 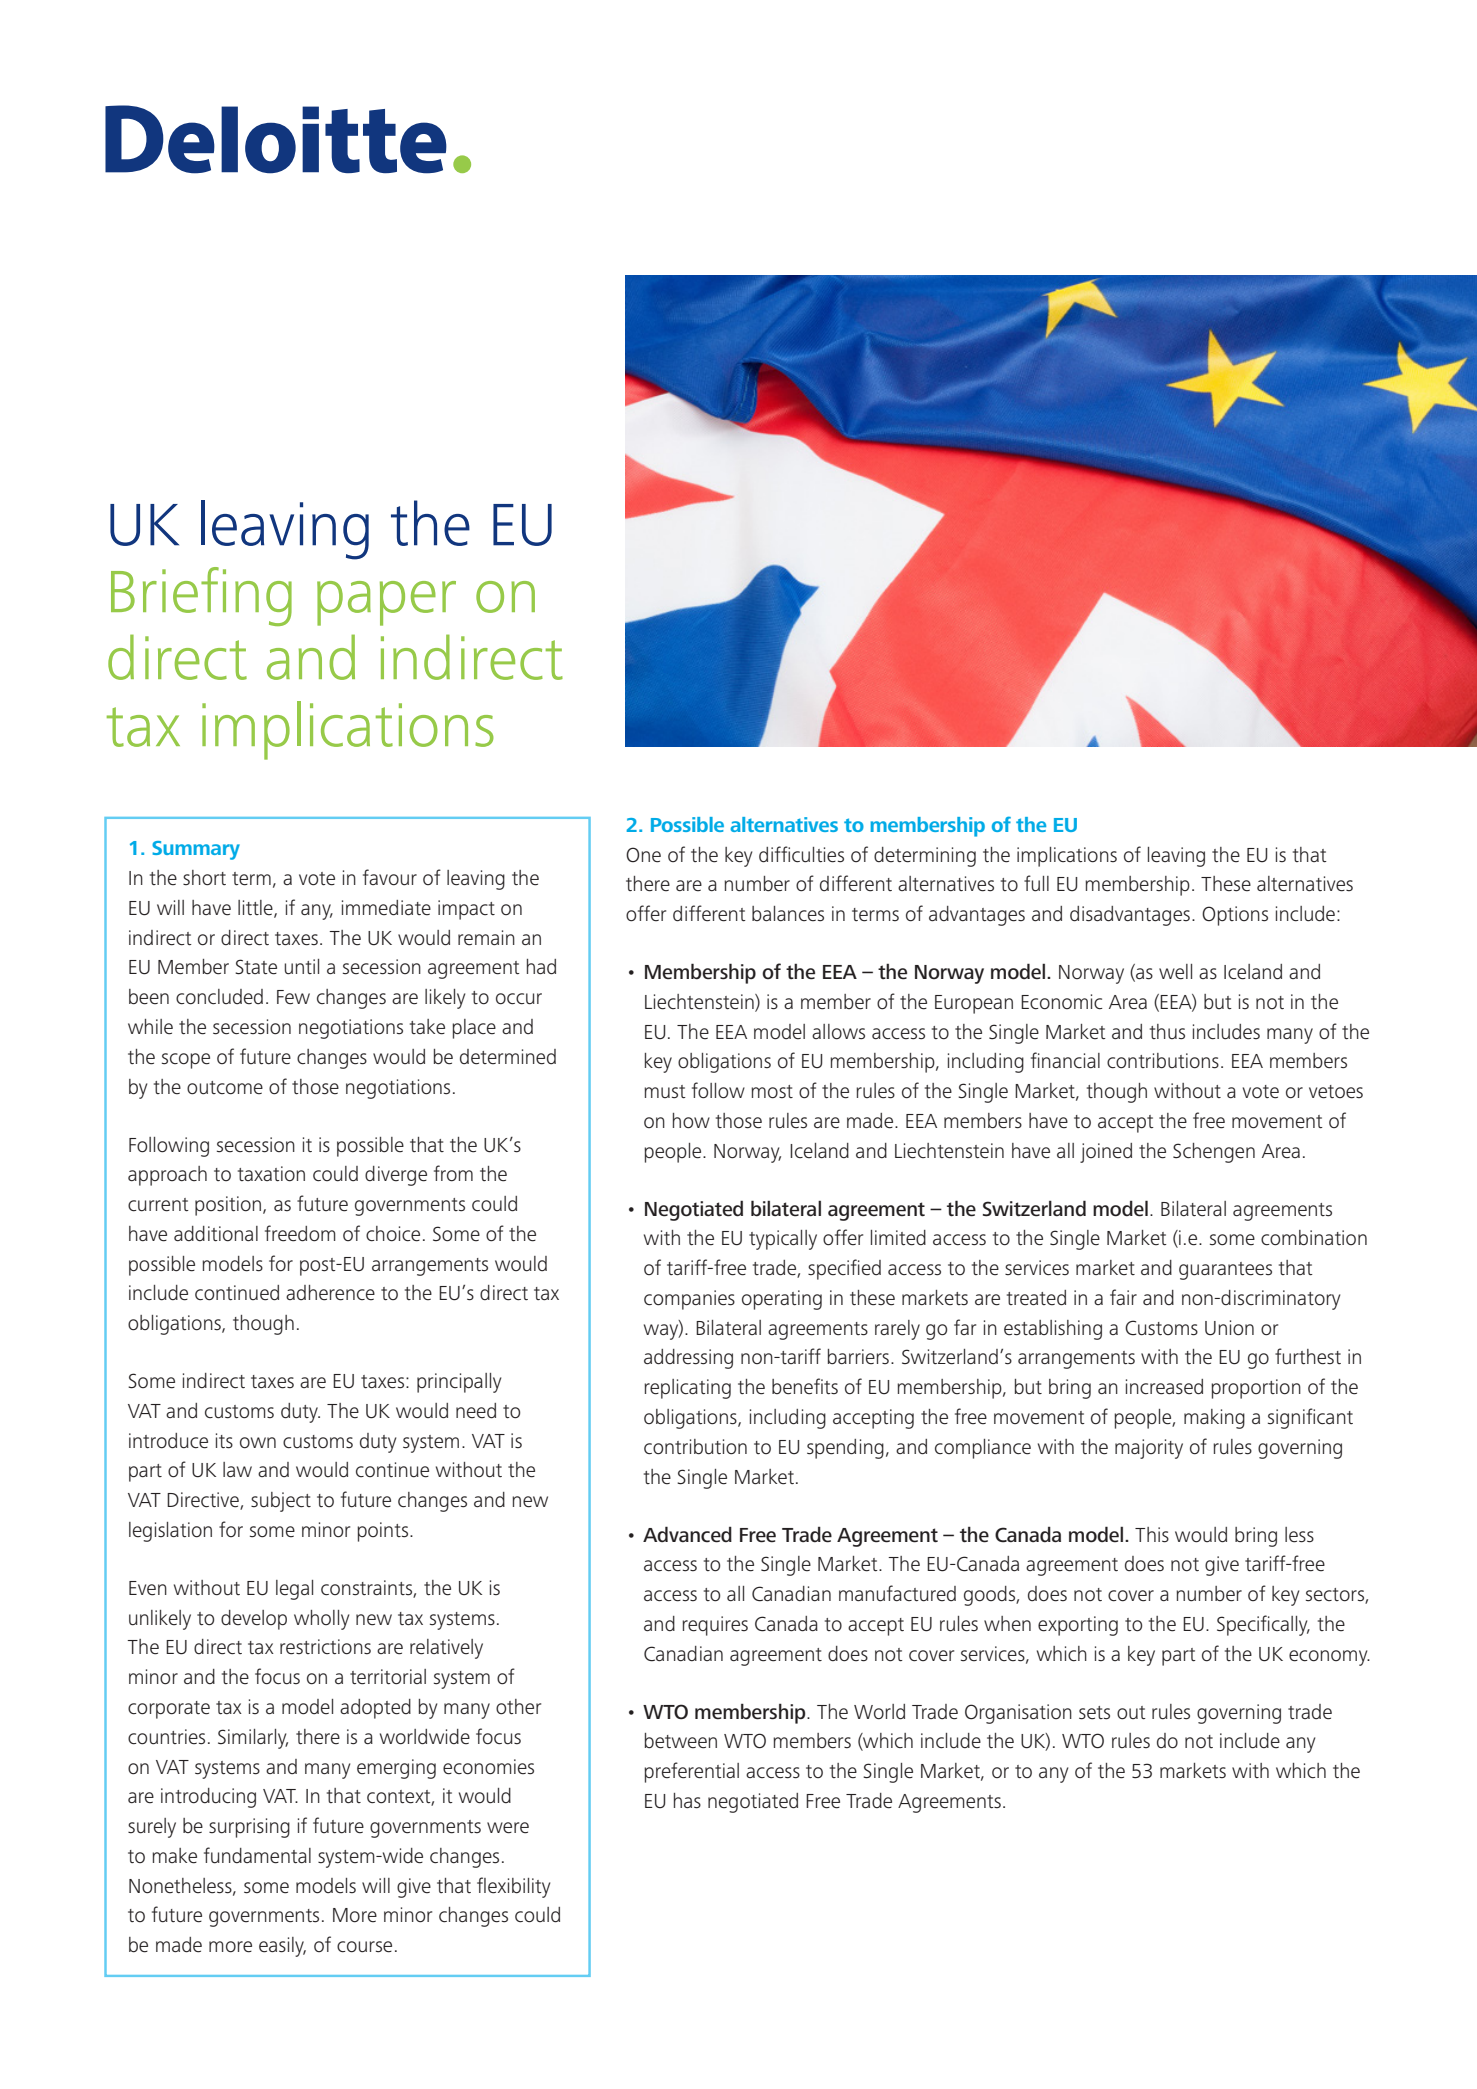 What do you see at coordinates (801, 854) in the image?
I see `difficulties` at bounding box center [801, 854].
